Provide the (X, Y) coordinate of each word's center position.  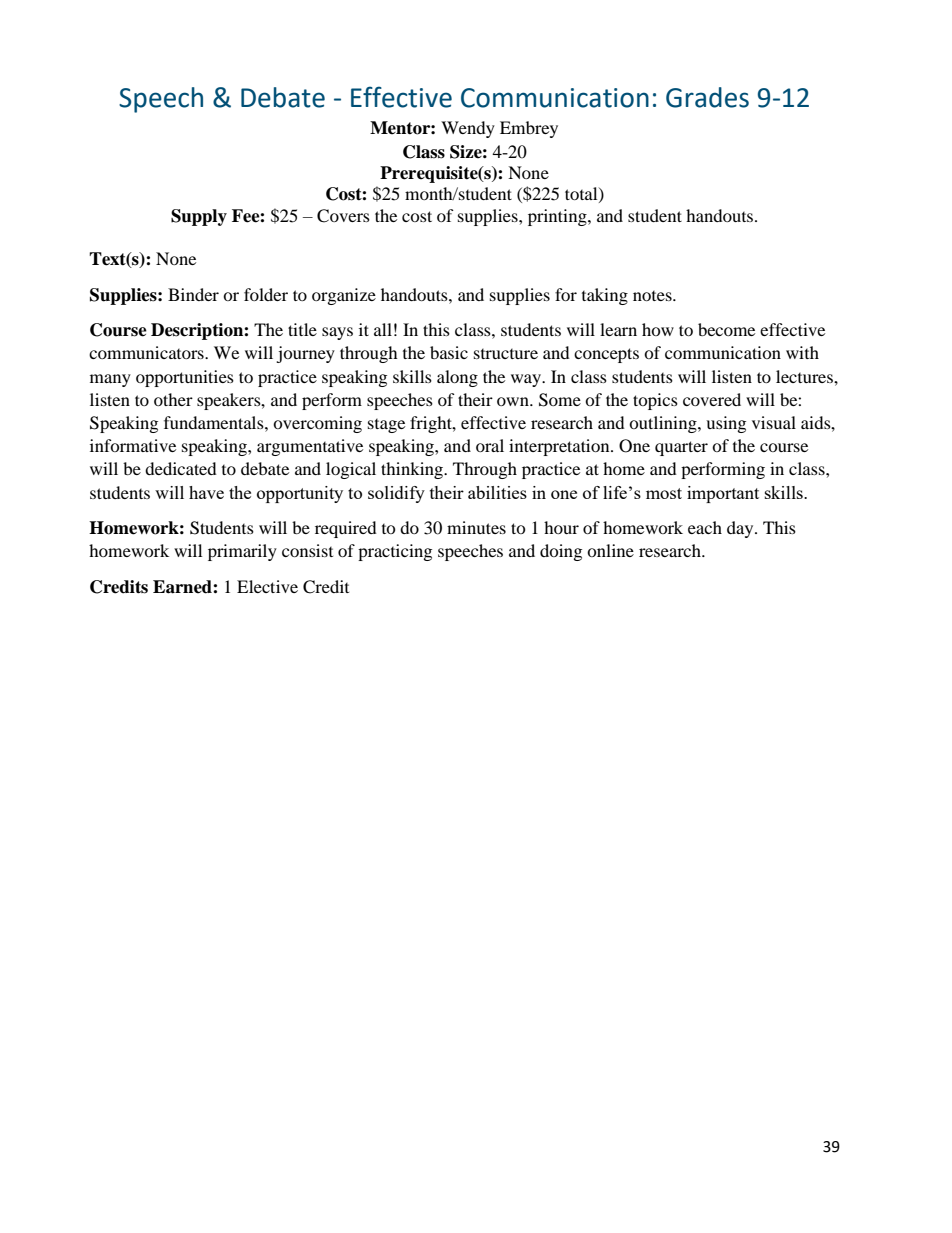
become (726, 329)
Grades (707, 97)
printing (558, 217)
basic (449, 352)
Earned (183, 587)
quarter (681, 448)
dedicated (181, 468)
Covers (343, 216)
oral (490, 445)
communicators (147, 352)
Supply (199, 217)
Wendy (468, 129)
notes (653, 296)
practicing (395, 552)
